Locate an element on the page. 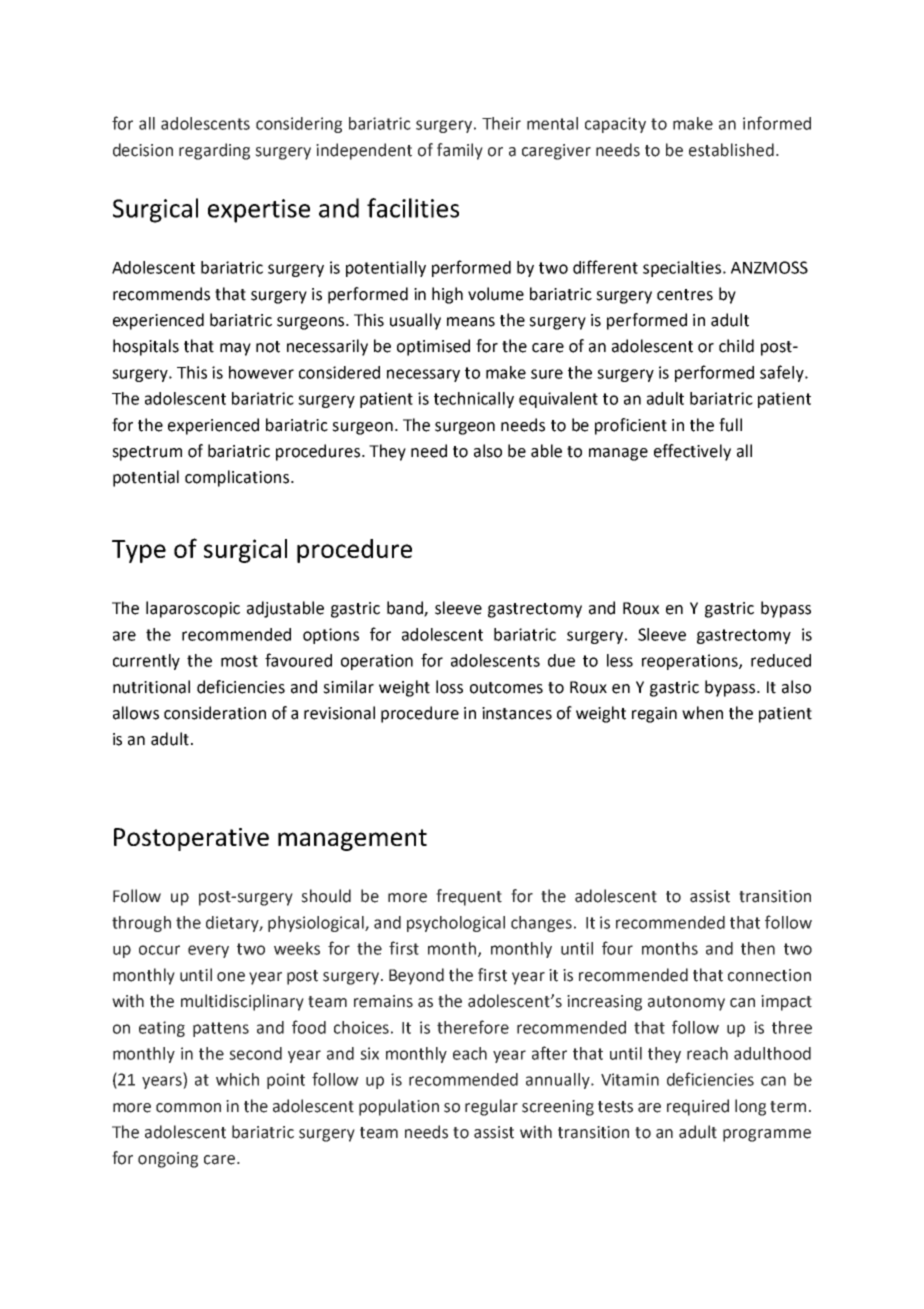 The image size is (924, 1309). frequent is located at coordinates (469, 897).
